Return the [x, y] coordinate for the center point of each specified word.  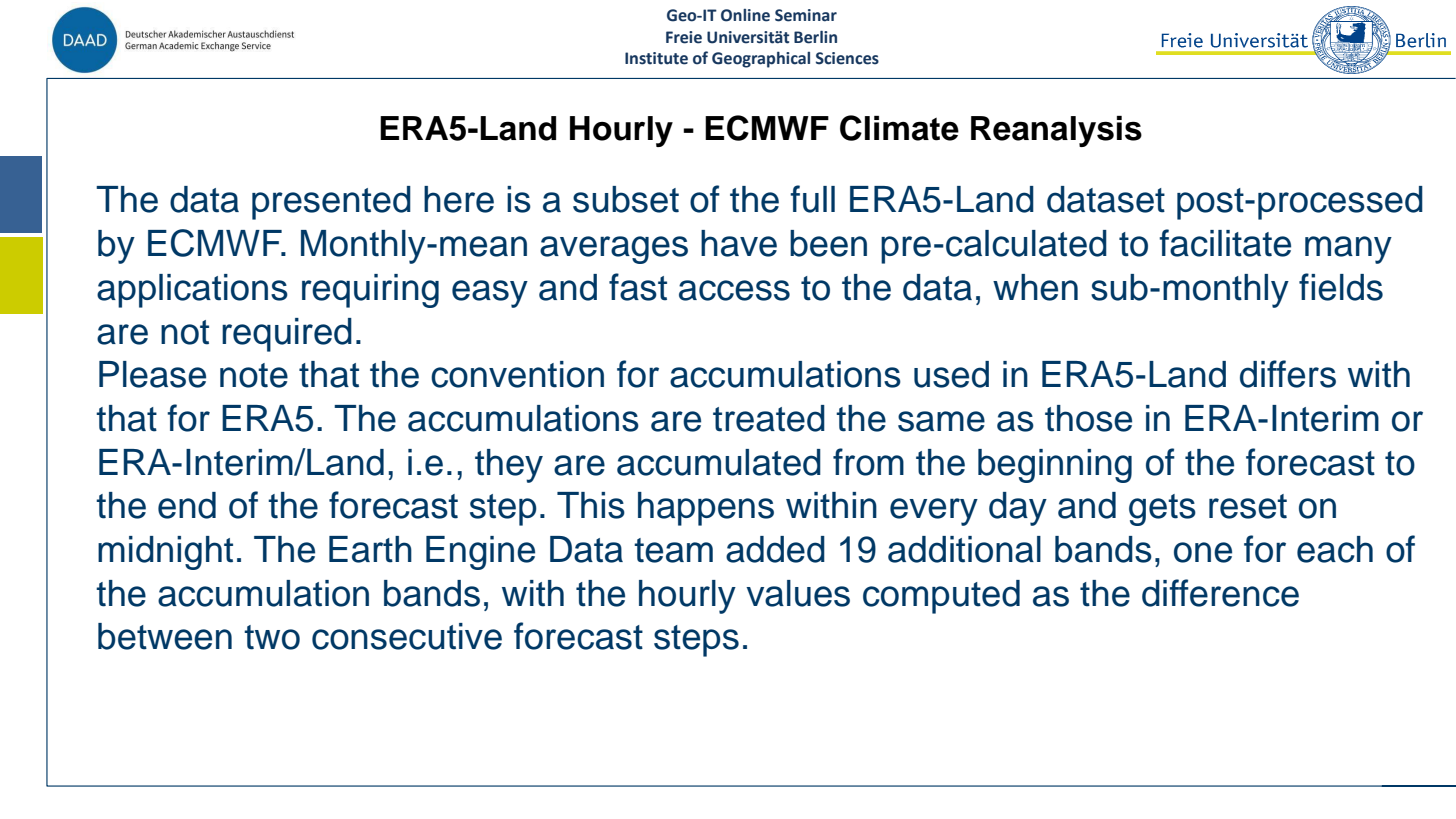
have [739, 243]
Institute [656, 58]
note [254, 375]
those [1088, 418]
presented [331, 203]
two [272, 637]
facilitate [1225, 243]
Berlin [815, 37]
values [798, 593]
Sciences [847, 58]
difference [1220, 593]
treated [769, 418]
